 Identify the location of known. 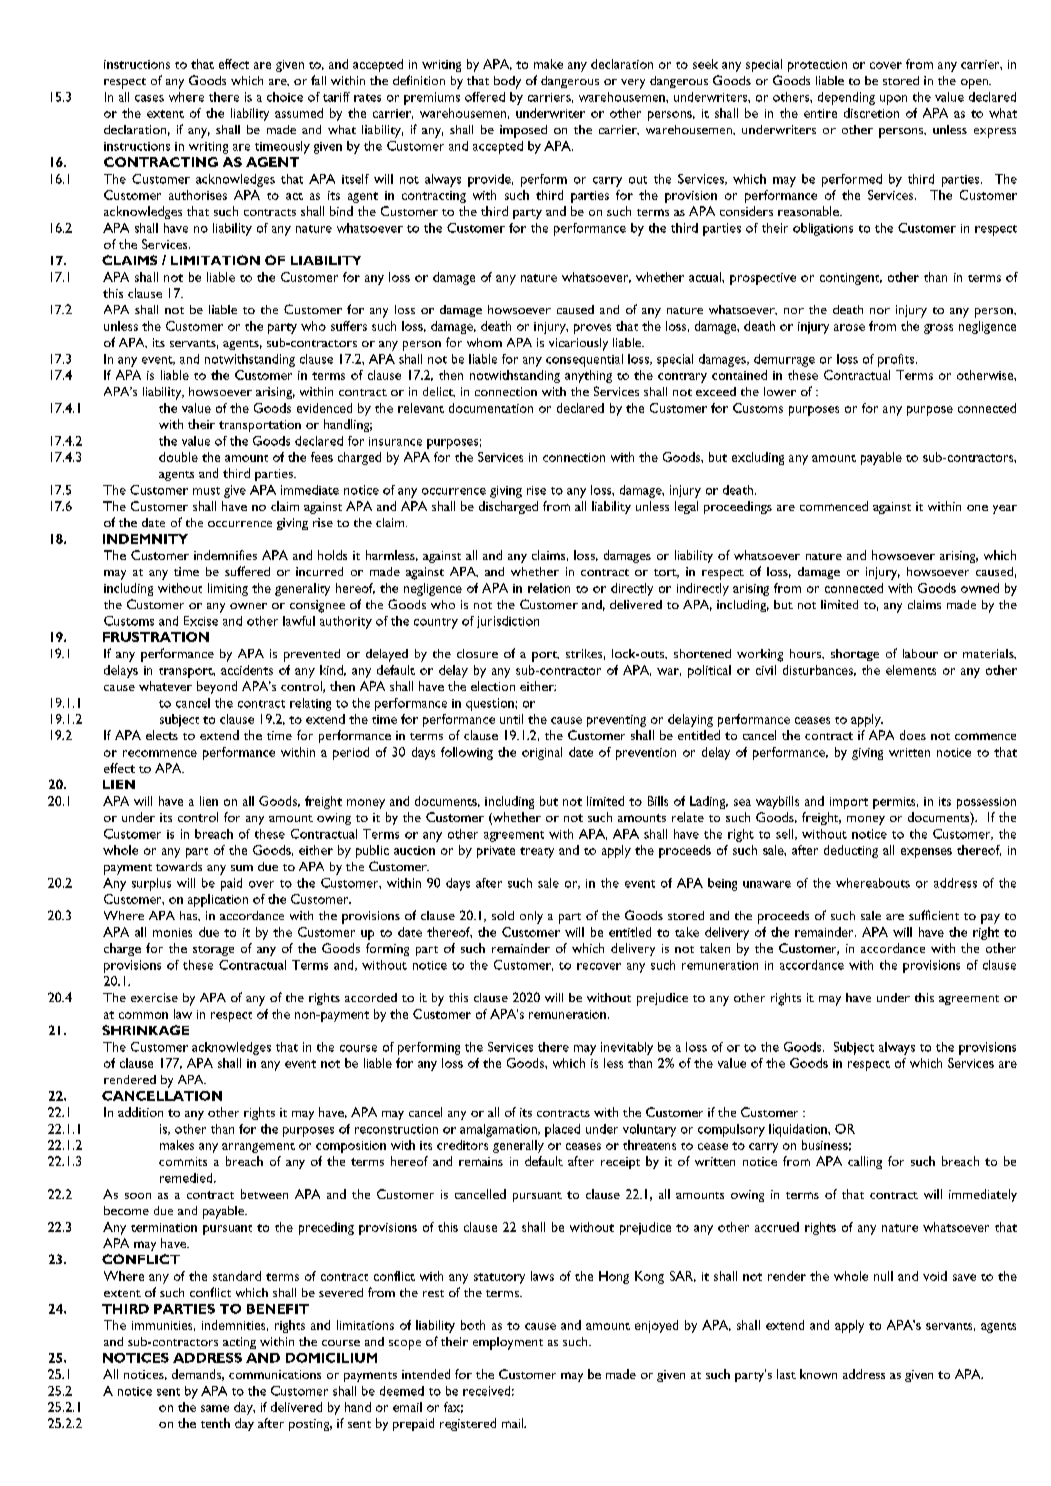
(818, 1374).
